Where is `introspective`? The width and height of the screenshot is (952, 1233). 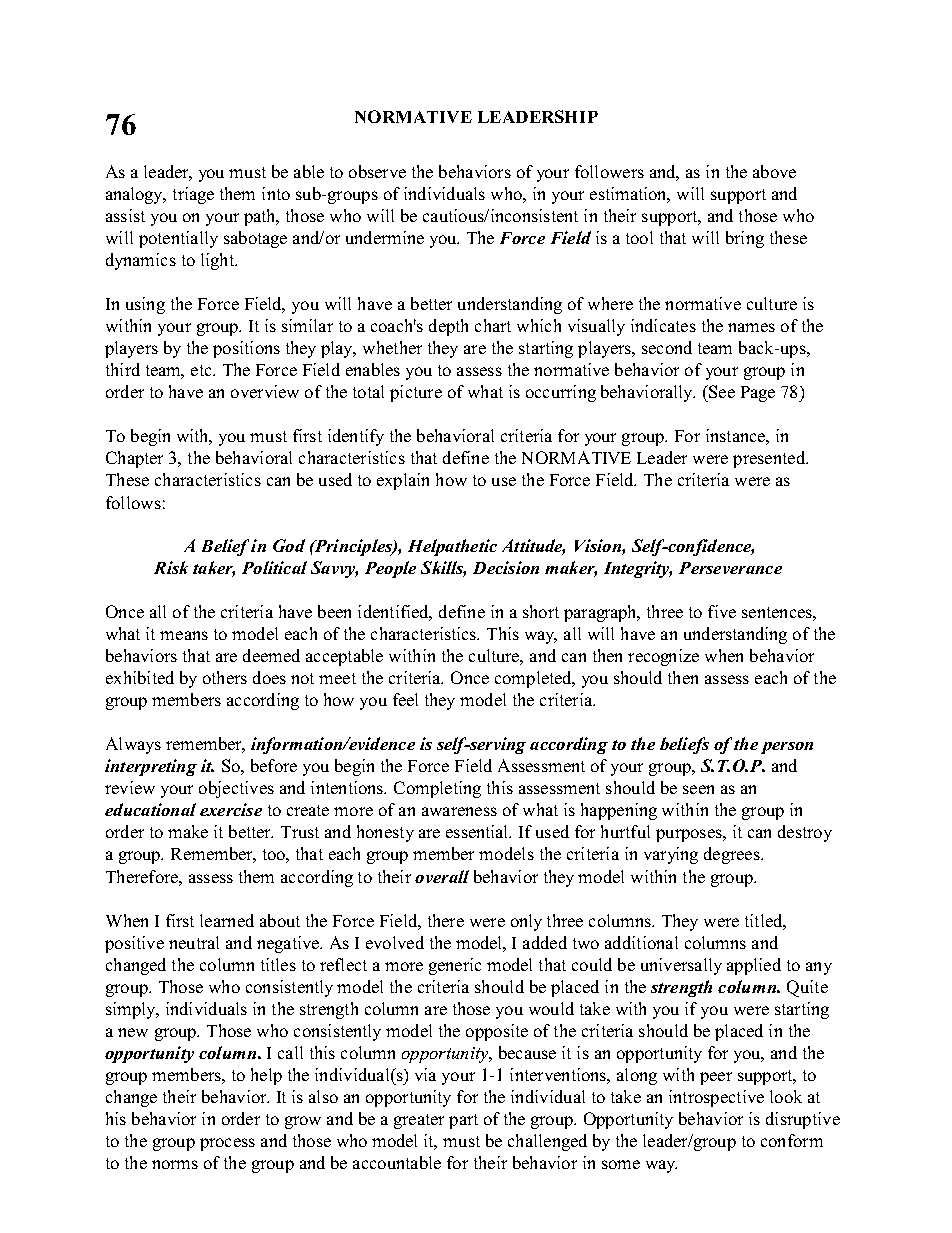 introspective is located at coordinates (716, 1098).
